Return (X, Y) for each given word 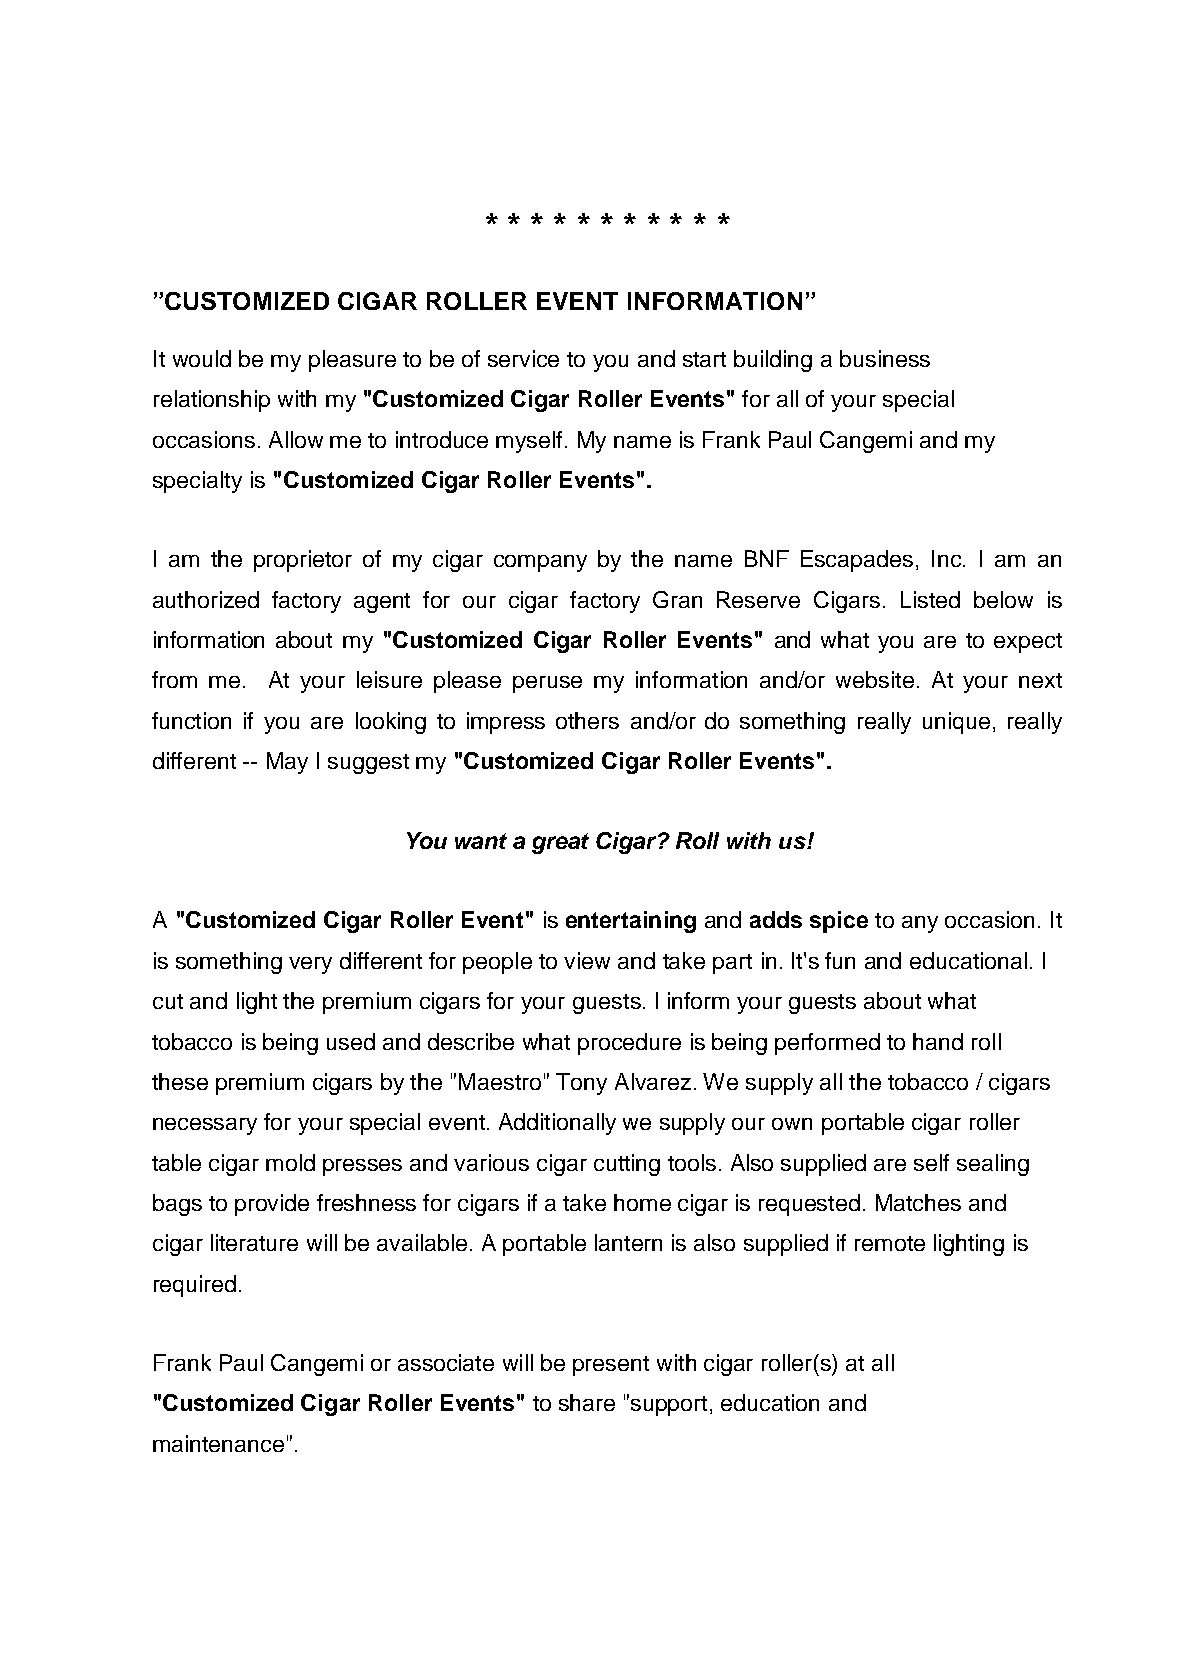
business (885, 358)
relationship (212, 401)
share (587, 1402)
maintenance (218, 1443)
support (669, 1406)
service (523, 358)
